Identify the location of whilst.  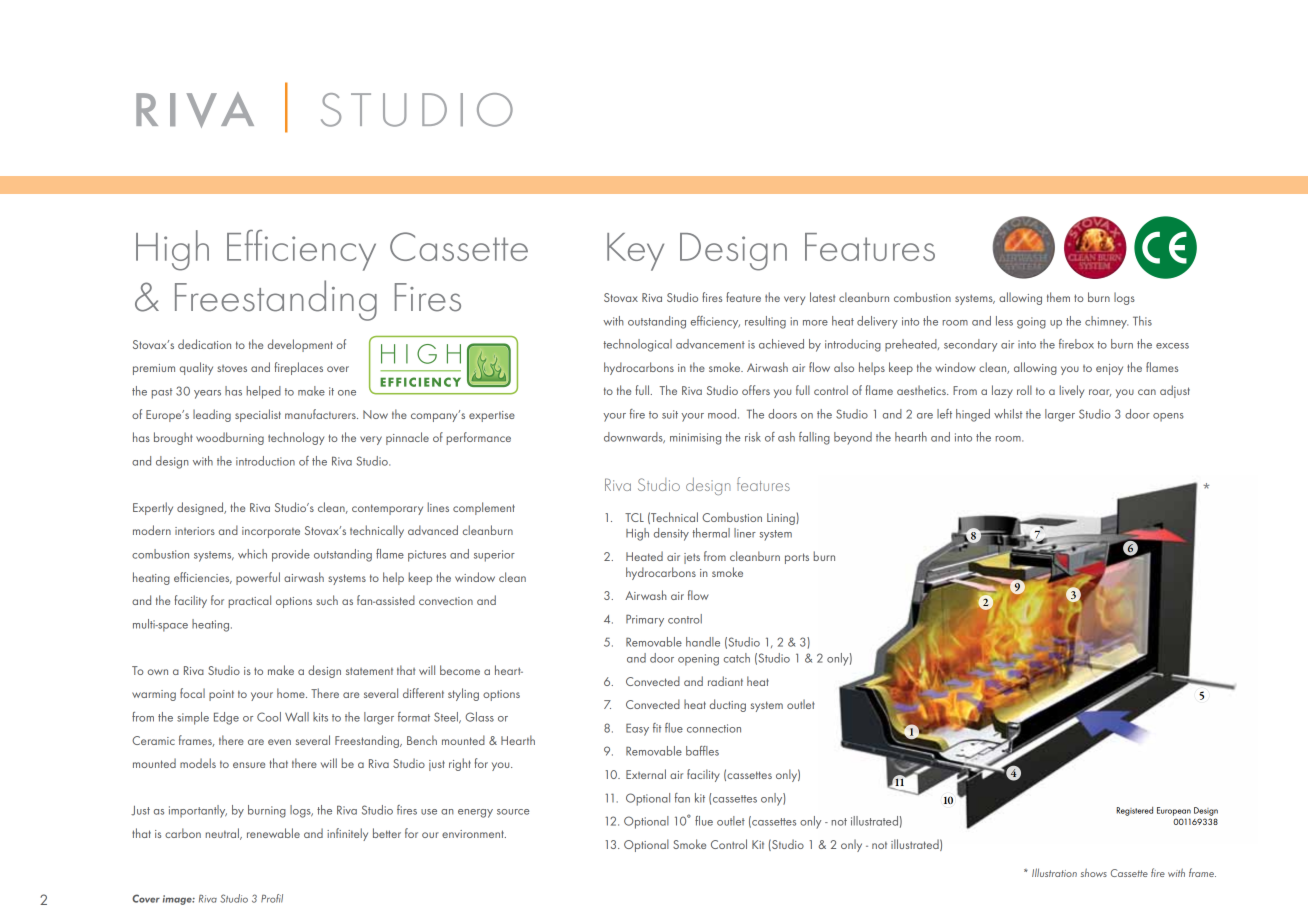
(1008, 414).
